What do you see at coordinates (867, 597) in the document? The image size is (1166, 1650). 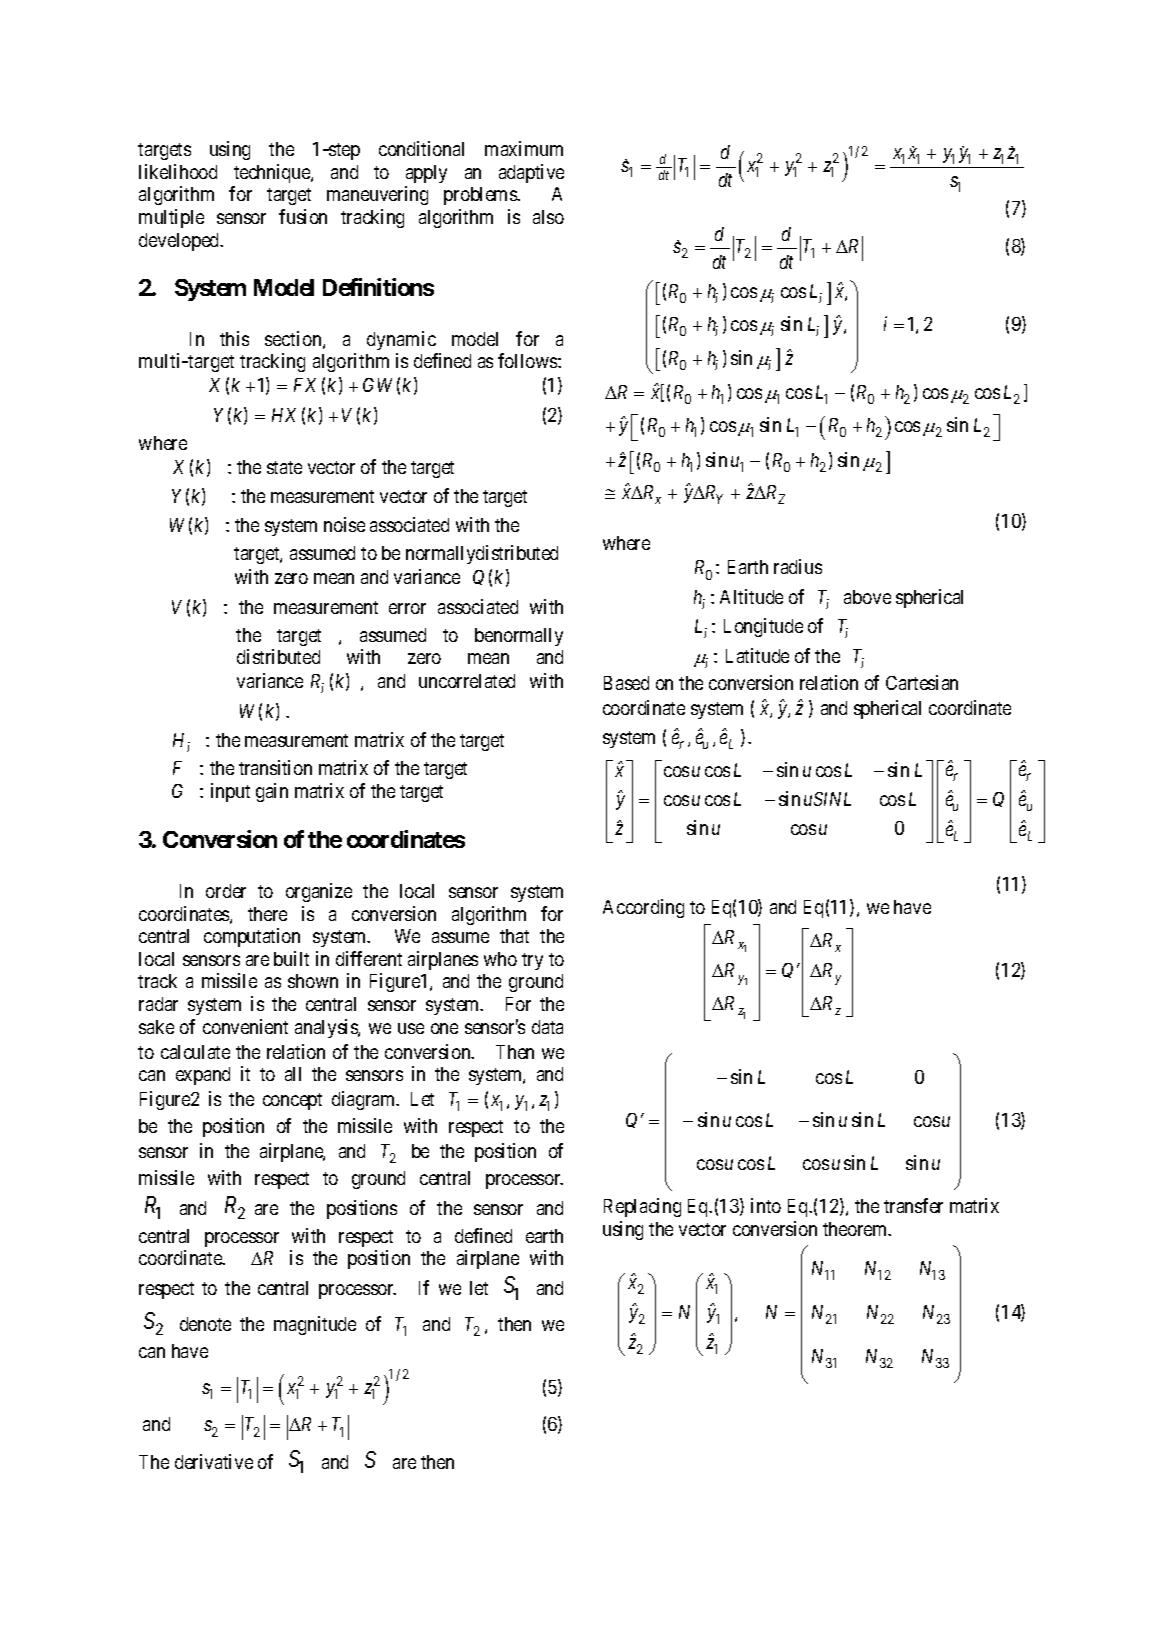 I see `above` at bounding box center [867, 597].
